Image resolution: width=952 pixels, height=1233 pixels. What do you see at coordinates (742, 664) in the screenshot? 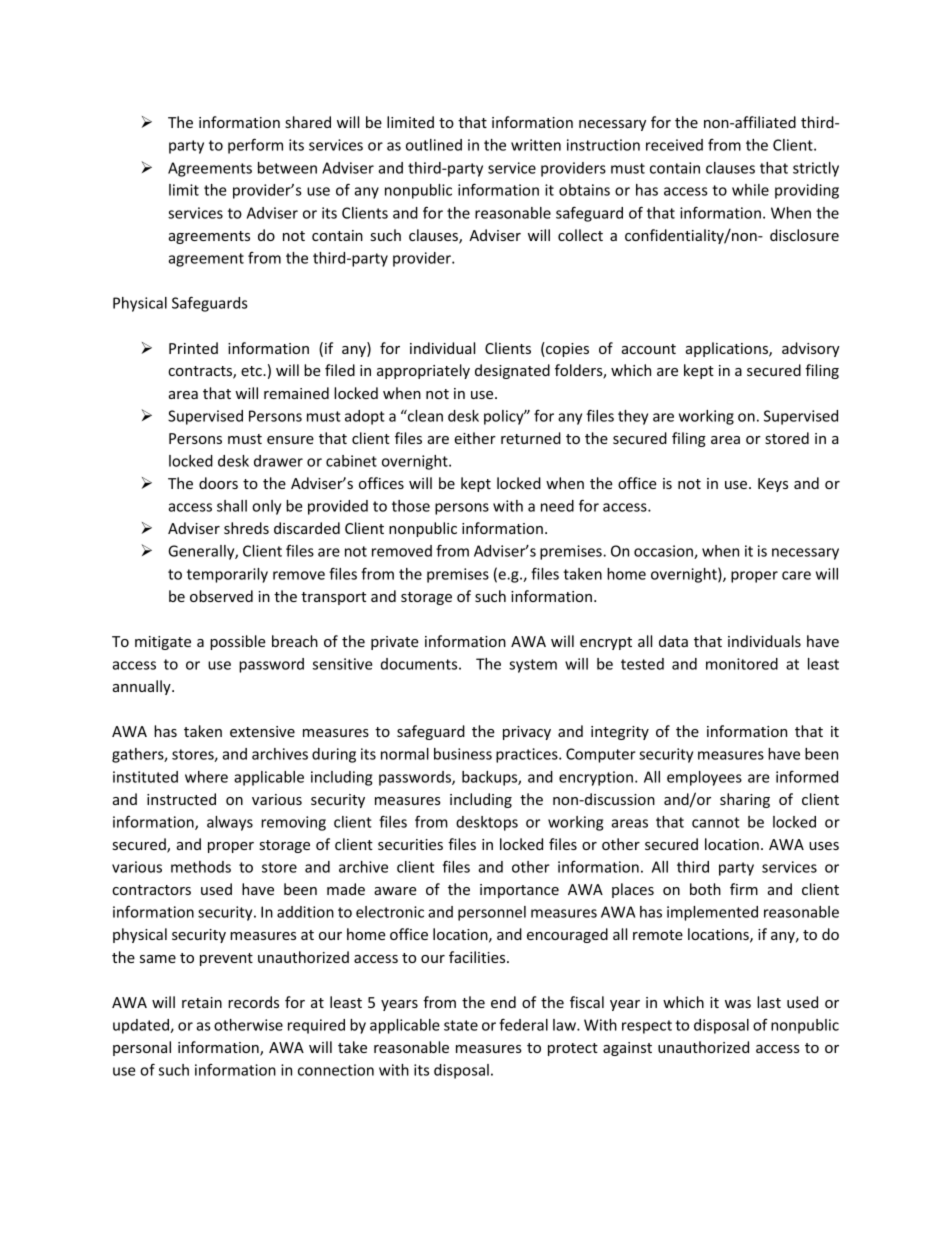
I see `monitored` at bounding box center [742, 664].
